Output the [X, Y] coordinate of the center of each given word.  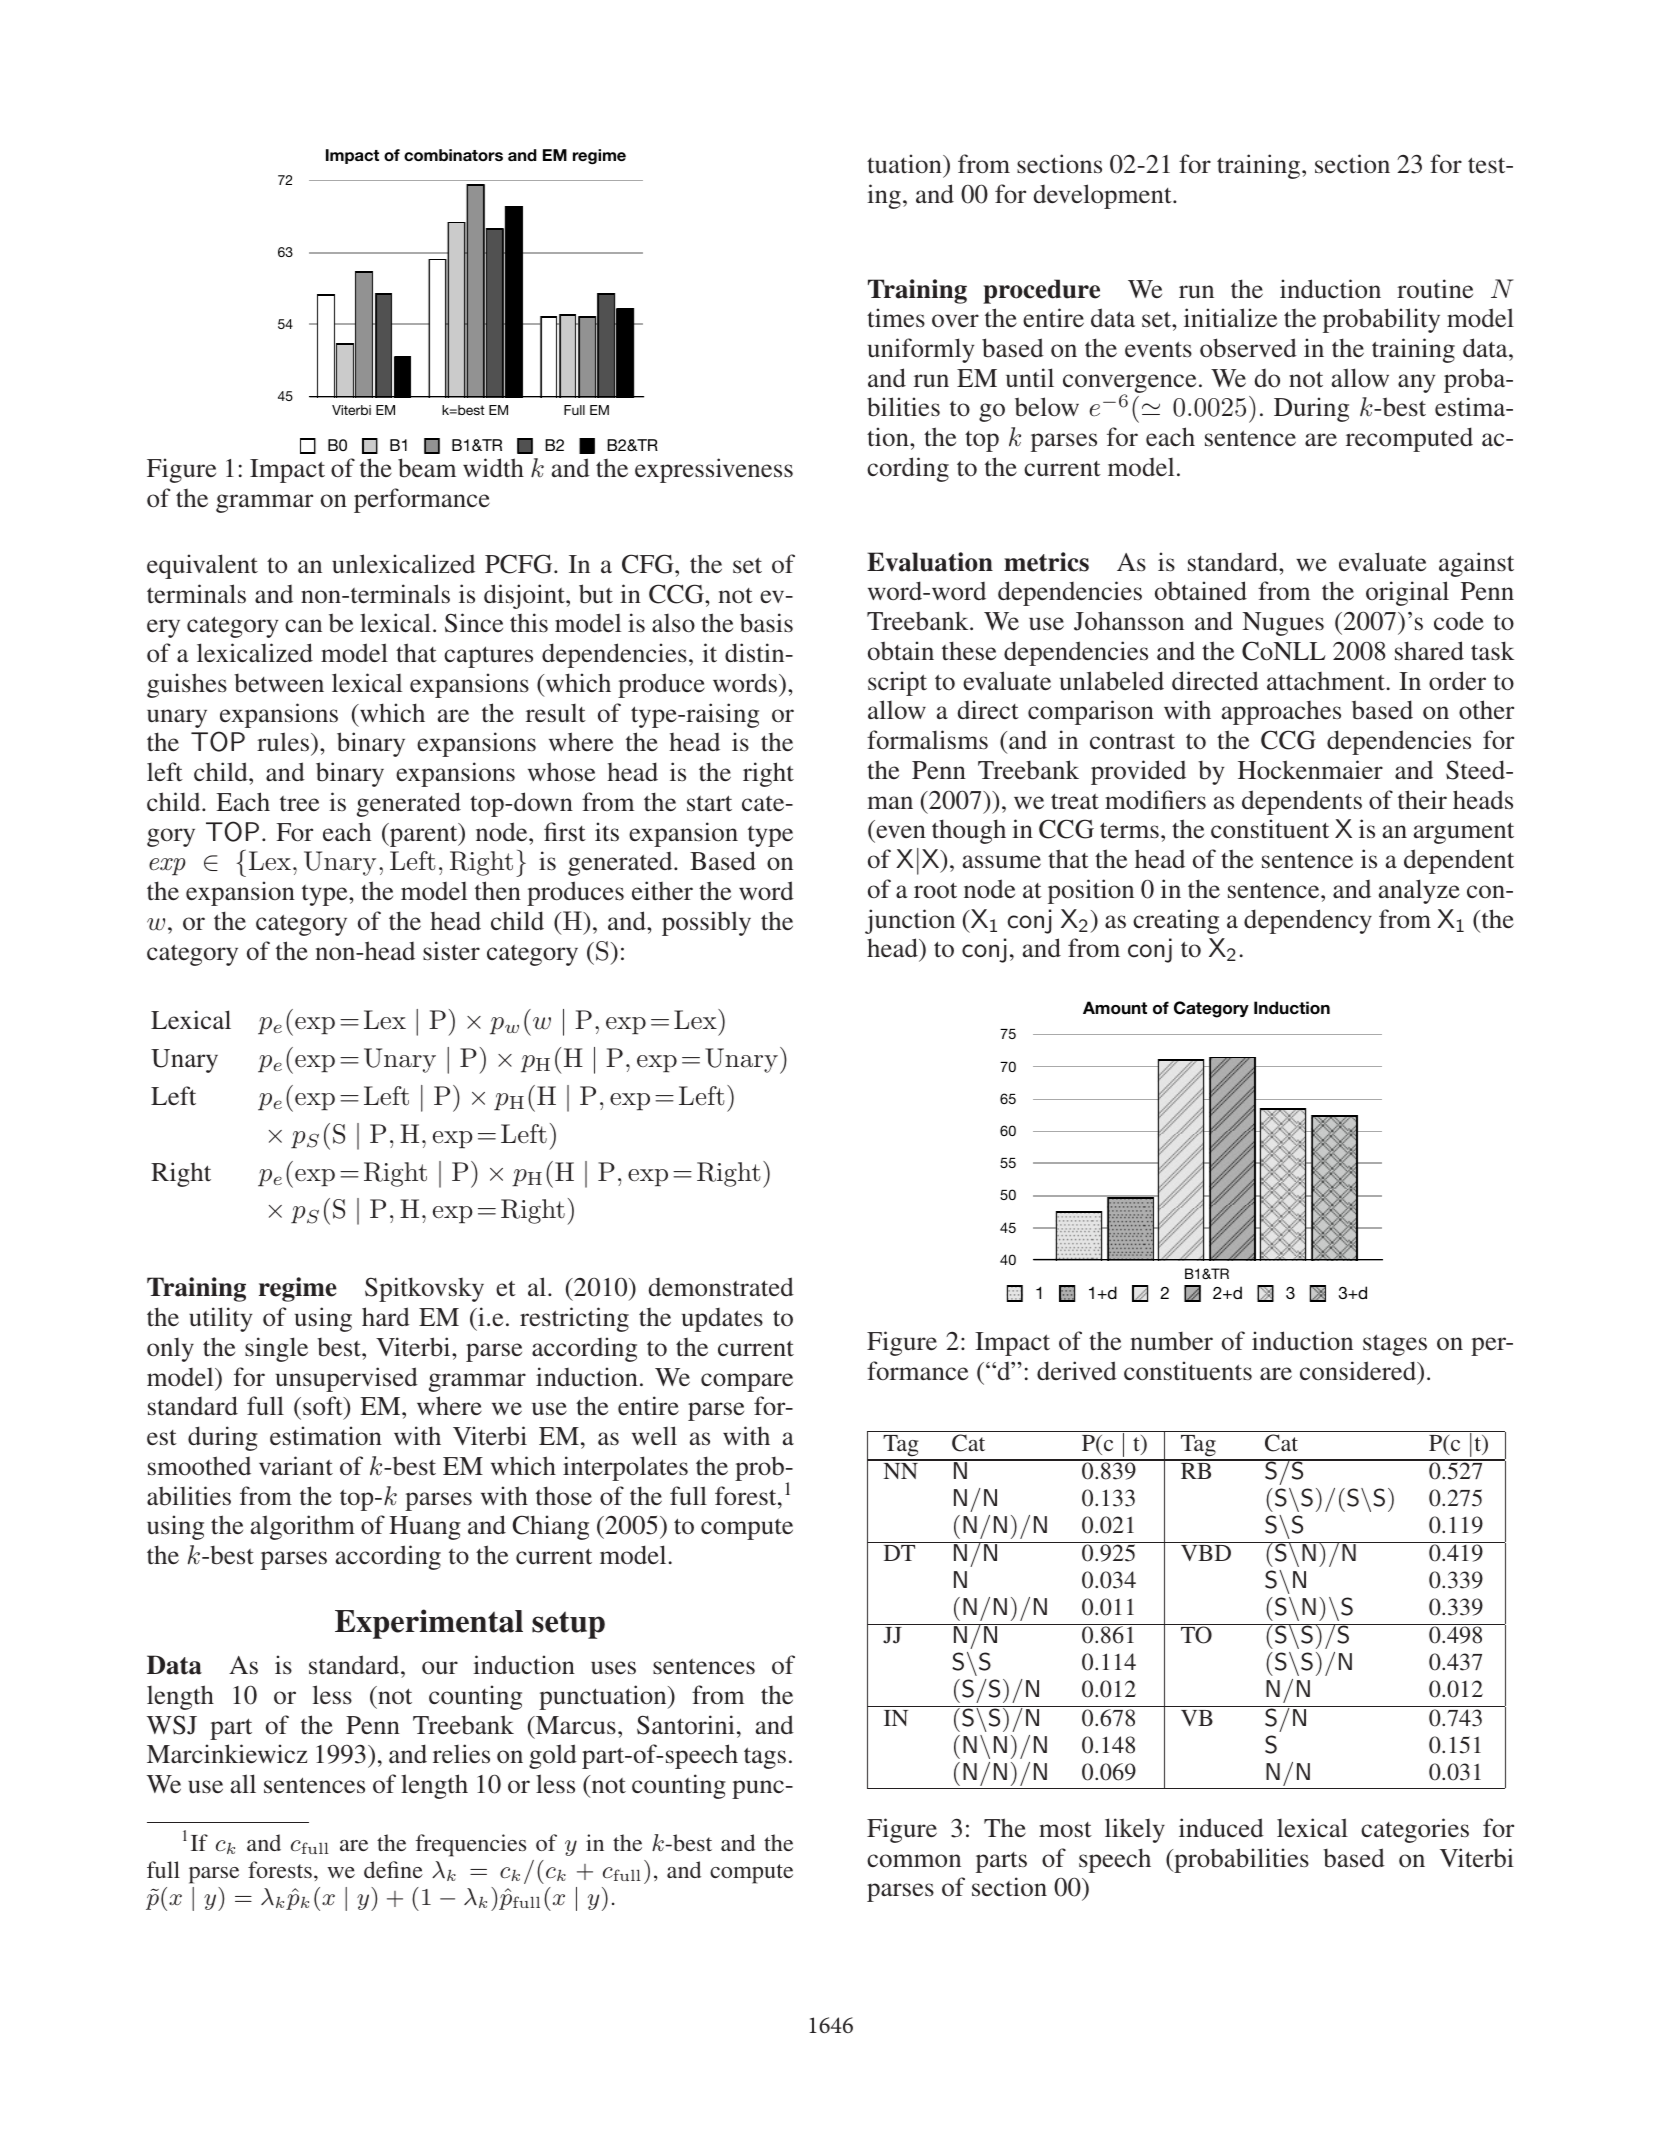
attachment [1326, 681]
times [896, 318]
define [393, 1869]
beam [427, 468]
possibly [706, 923]
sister [451, 951]
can [303, 625]
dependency [1308, 921]
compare [747, 1382]
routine [1435, 289]
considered [1359, 1371]
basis [766, 623]
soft [324, 1407]
